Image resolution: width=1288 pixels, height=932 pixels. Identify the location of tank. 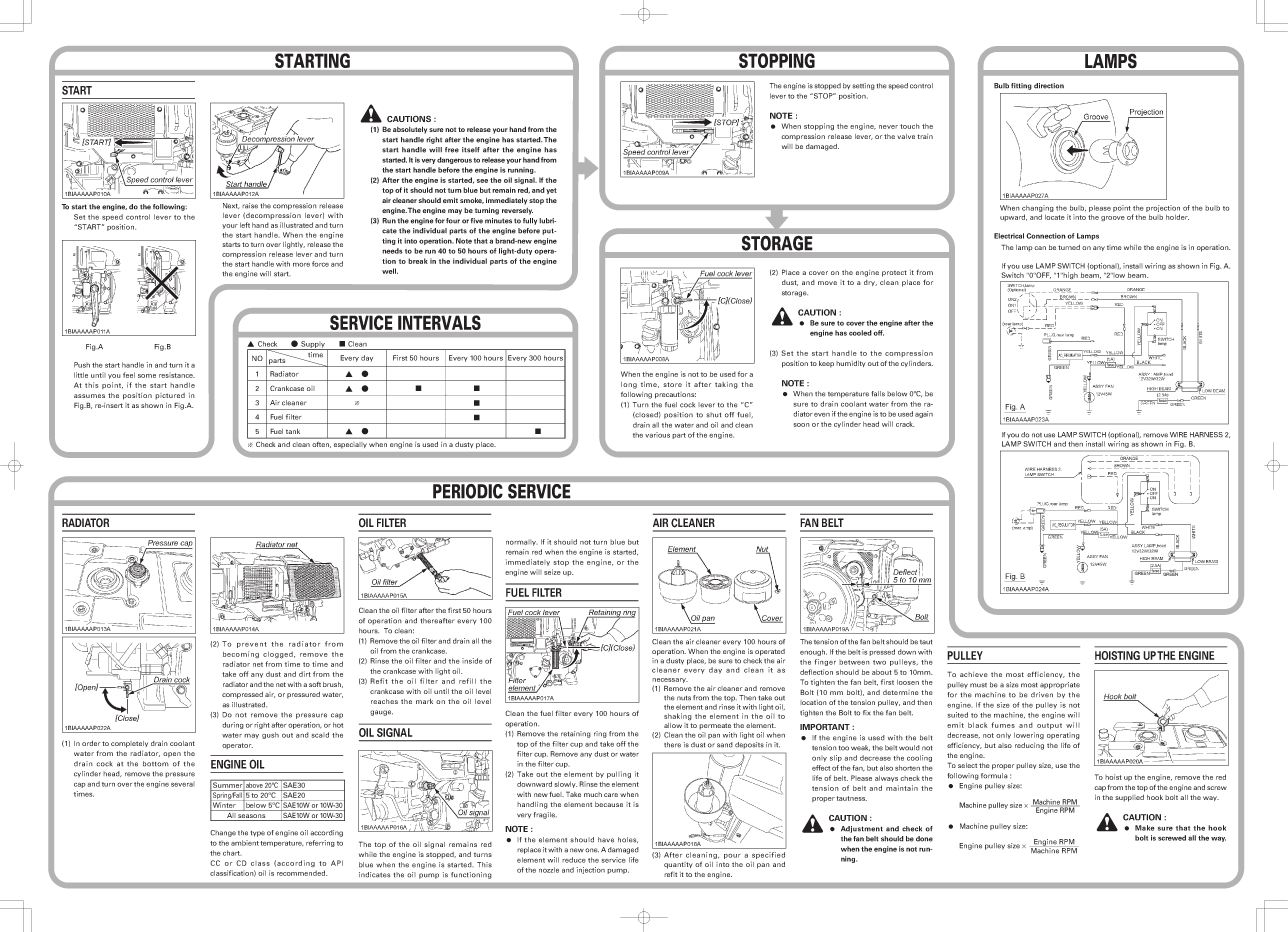
(293, 431).
